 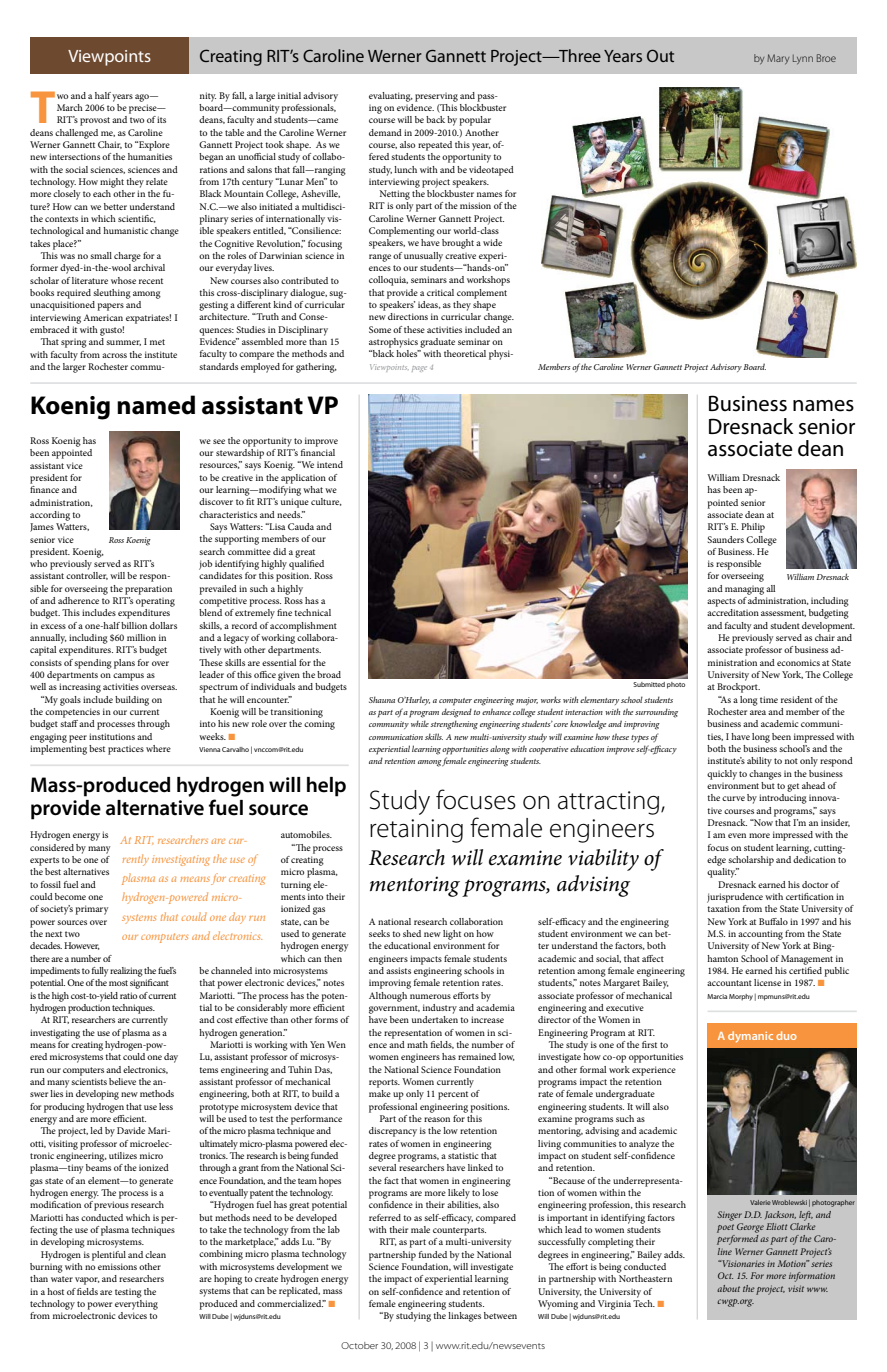 What do you see at coordinates (143, 98) in the screenshot?
I see `ago` at bounding box center [143, 98].
